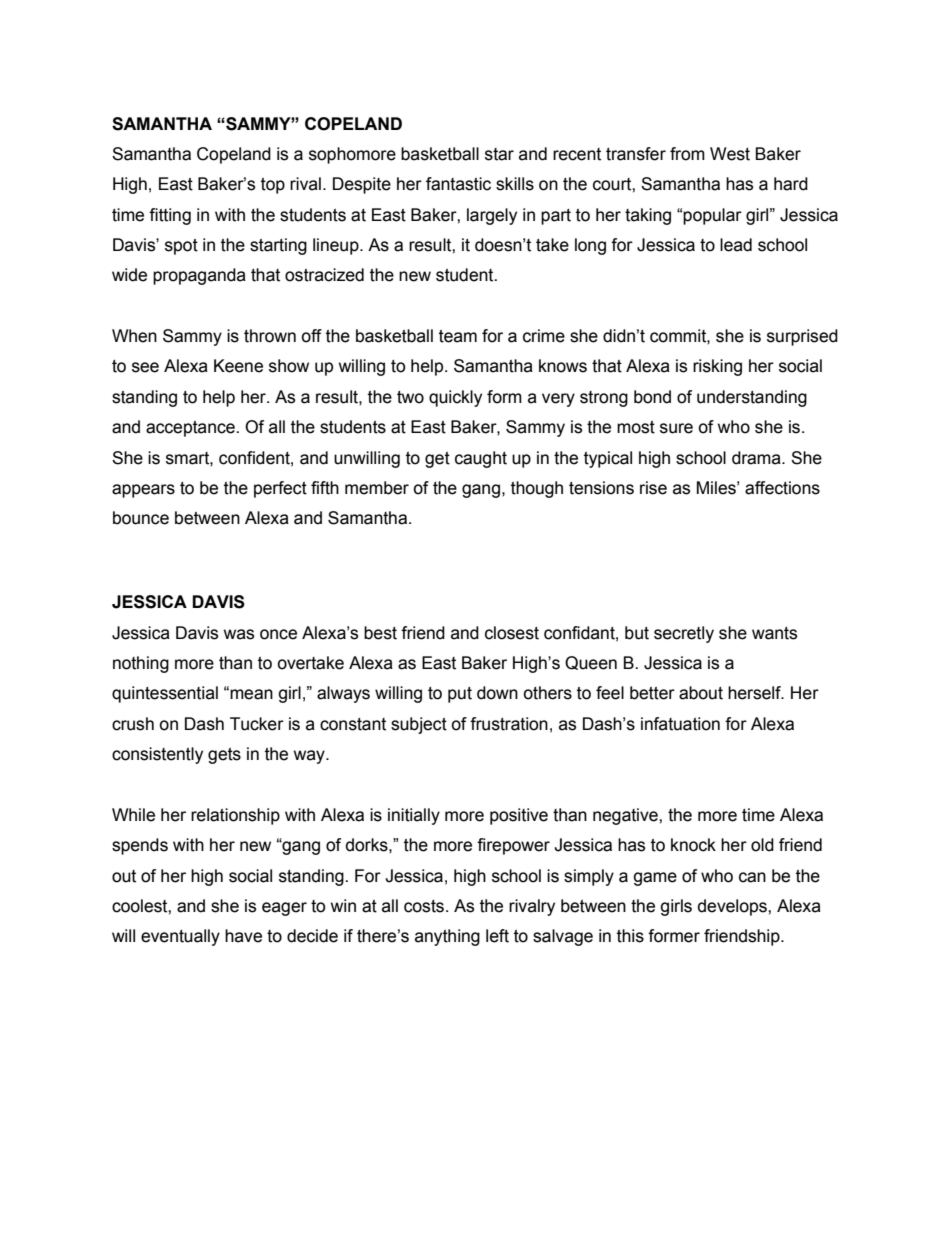  What do you see at coordinates (733, 907) in the image?
I see `develops` at bounding box center [733, 907].
